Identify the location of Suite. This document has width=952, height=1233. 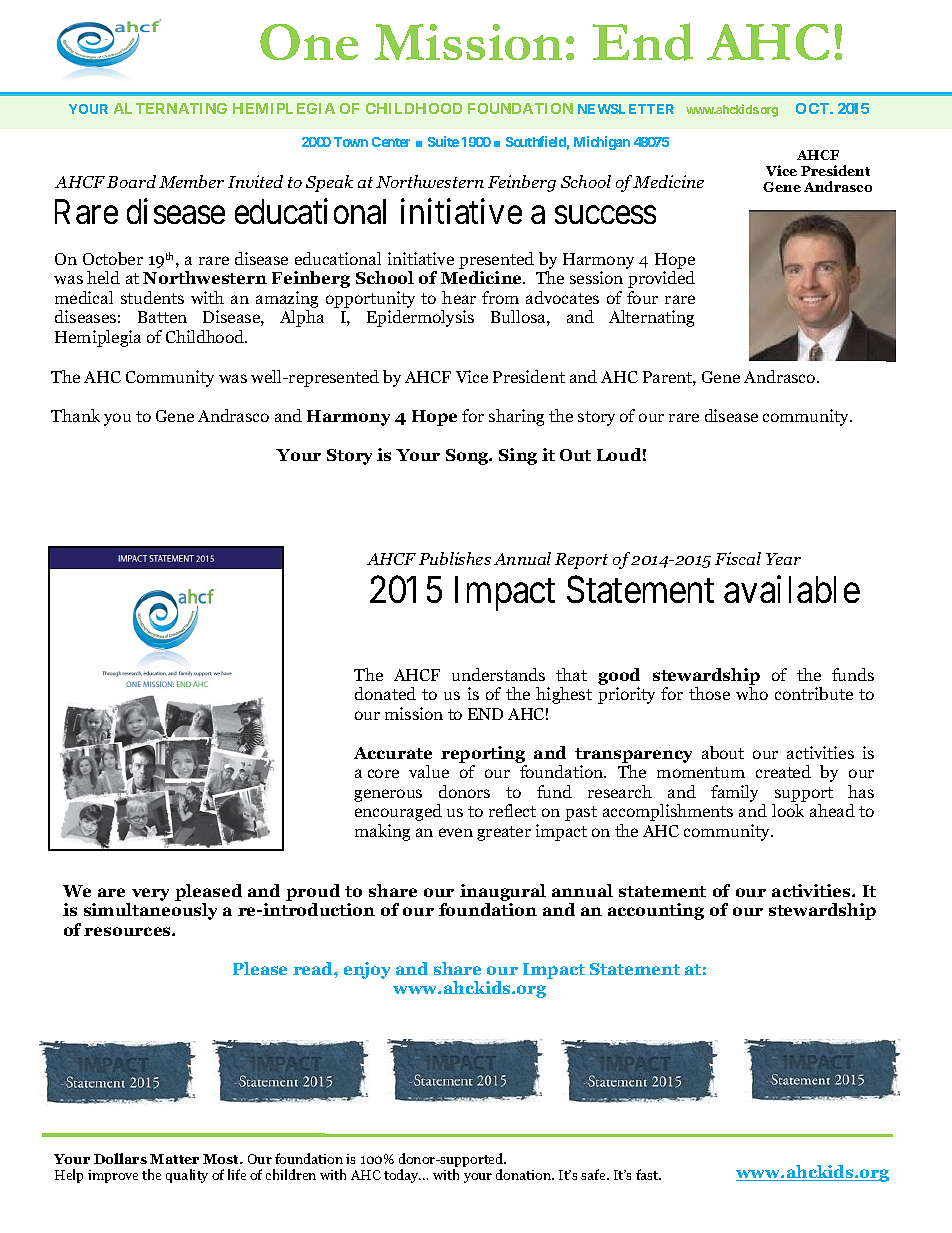
(443, 141).
